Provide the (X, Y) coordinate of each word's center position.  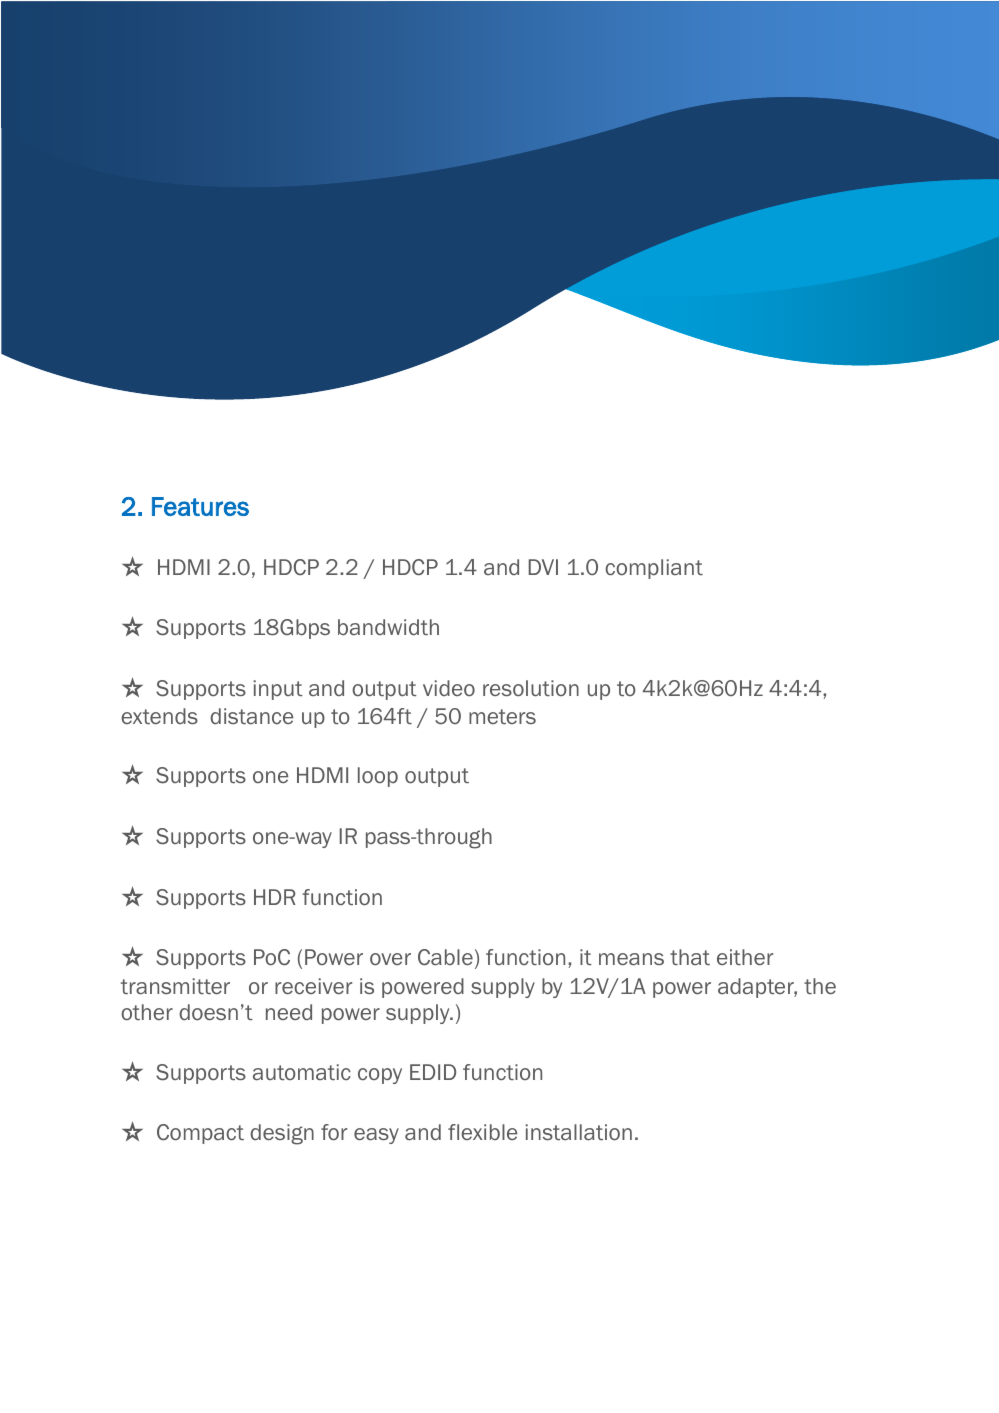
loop (378, 777)
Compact (200, 1134)
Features (200, 506)
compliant (654, 569)
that (690, 957)
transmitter (175, 986)
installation (579, 1132)
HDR (275, 897)
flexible (482, 1132)
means (631, 959)
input (278, 690)
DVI (543, 567)
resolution (531, 688)
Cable (445, 957)
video (449, 688)
